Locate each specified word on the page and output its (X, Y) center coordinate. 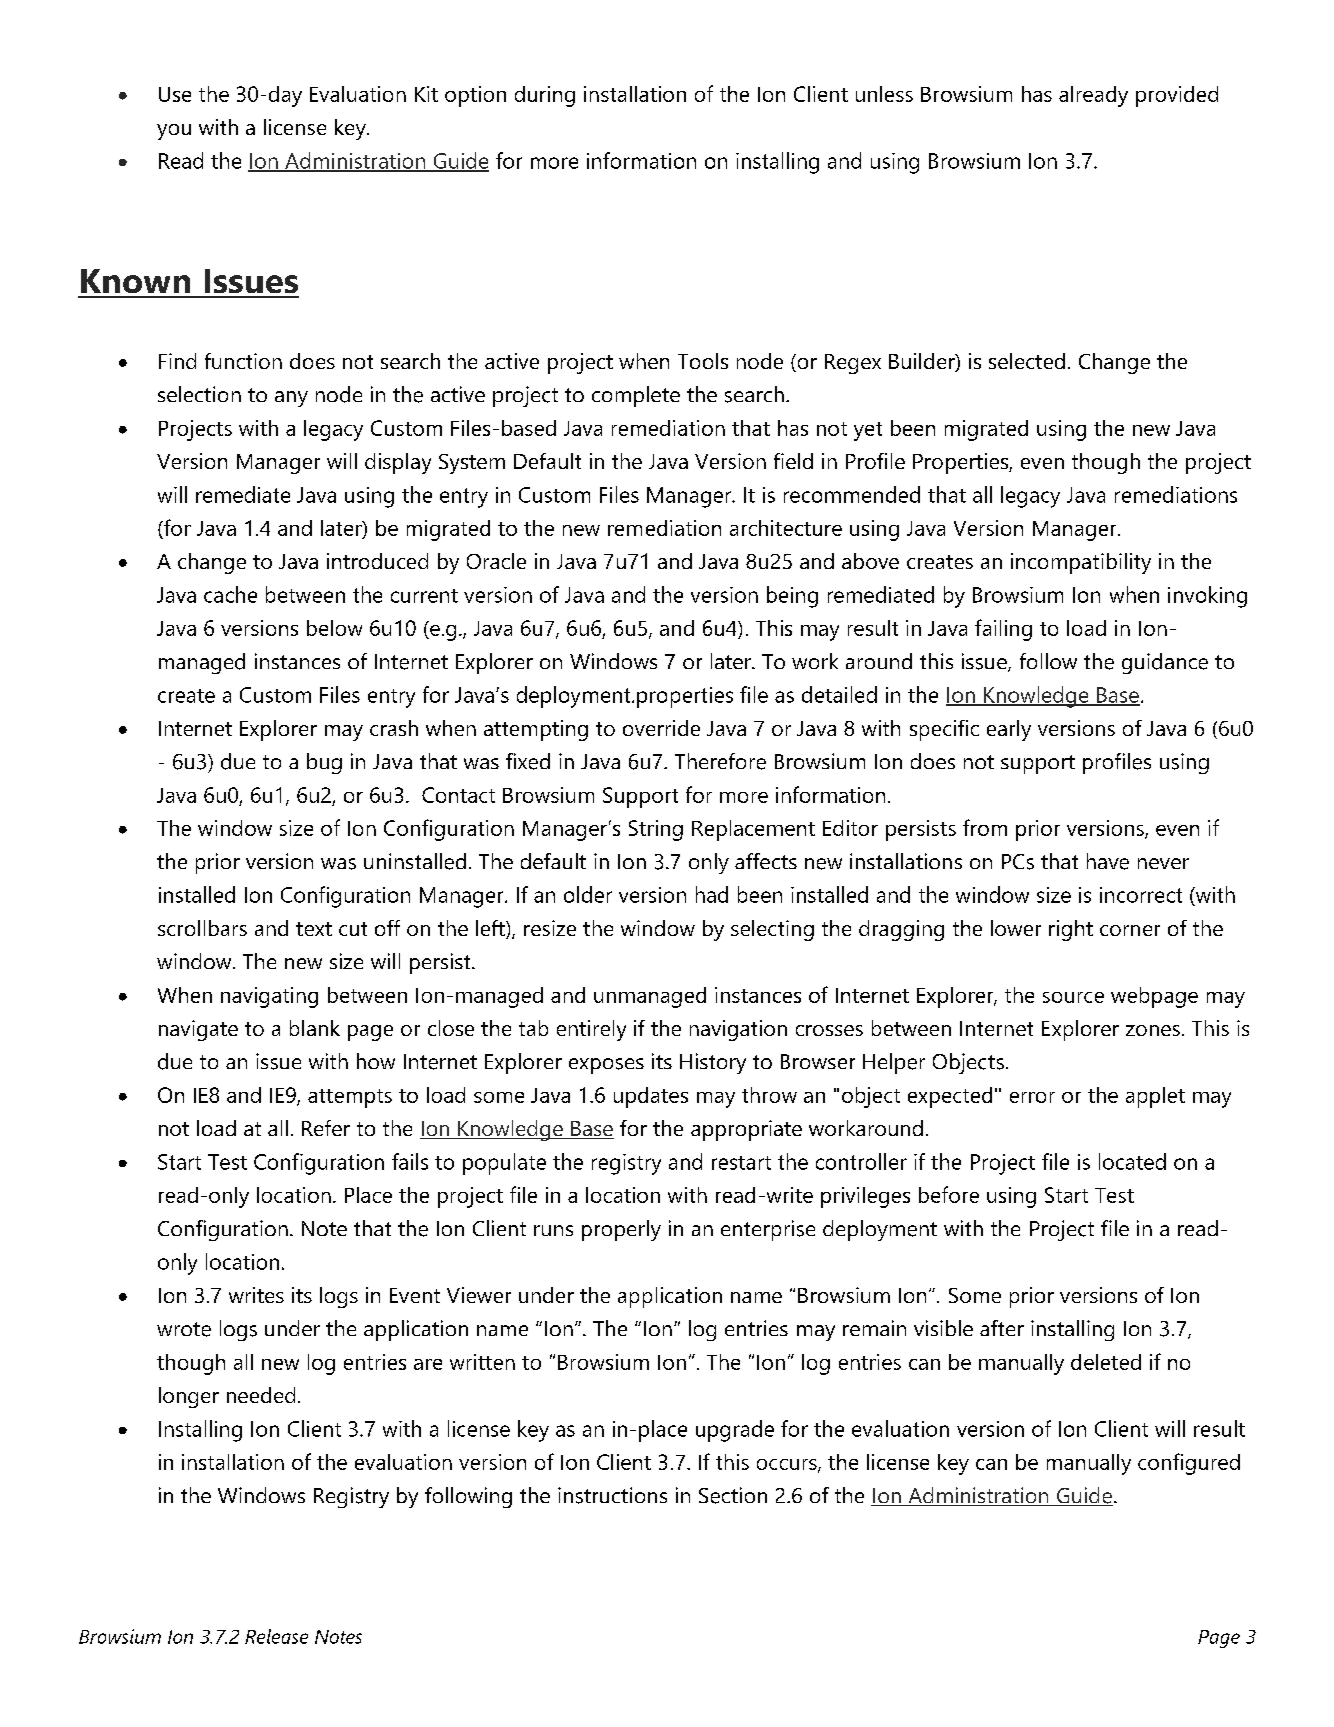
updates (651, 1097)
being (792, 597)
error (1032, 1097)
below (334, 628)
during (545, 96)
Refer (326, 1128)
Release (276, 1636)
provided (1177, 96)
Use (175, 94)
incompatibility (1081, 563)
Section (733, 1495)
